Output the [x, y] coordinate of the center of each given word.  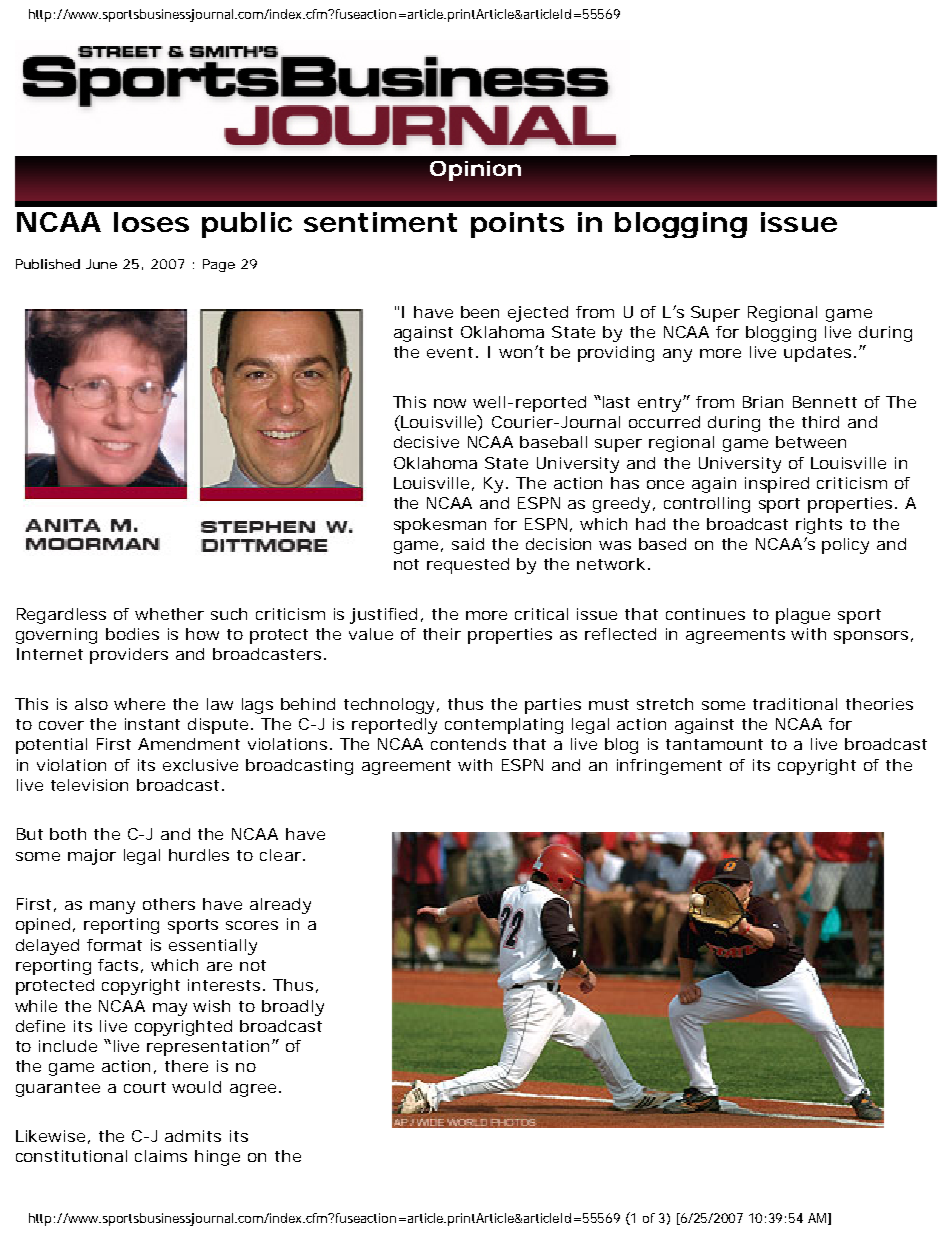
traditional [795, 704]
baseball [553, 442]
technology [389, 706]
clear [280, 855]
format [114, 945]
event [450, 352]
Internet [50, 654]
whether [169, 614]
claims [161, 1156]
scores [252, 925]
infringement [669, 767]
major [92, 857]
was [615, 545]
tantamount [714, 744]
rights [819, 526]
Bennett [825, 402]
